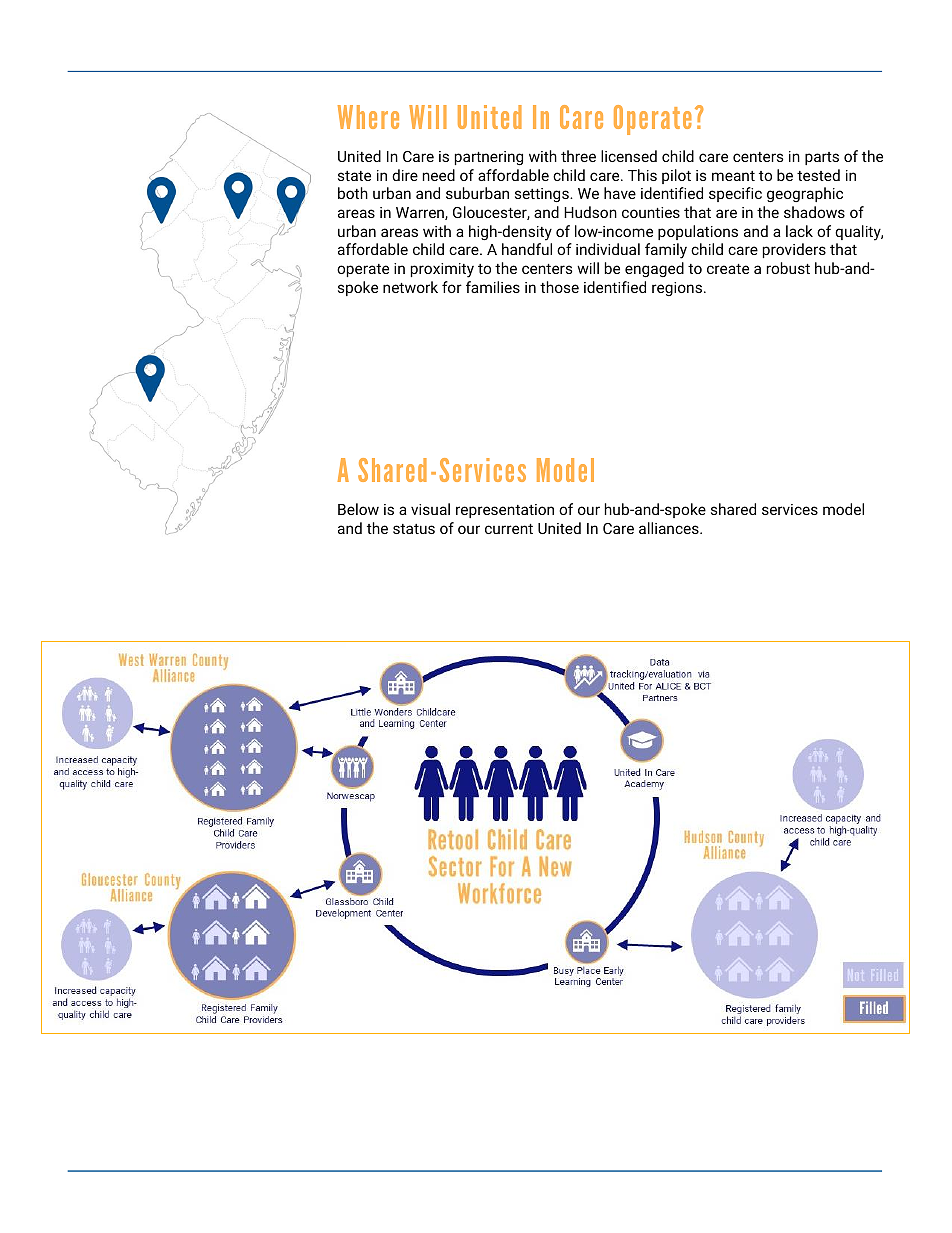  What do you see at coordinates (677, 289) in the document?
I see `regions` at bounding box center [677, 289].
